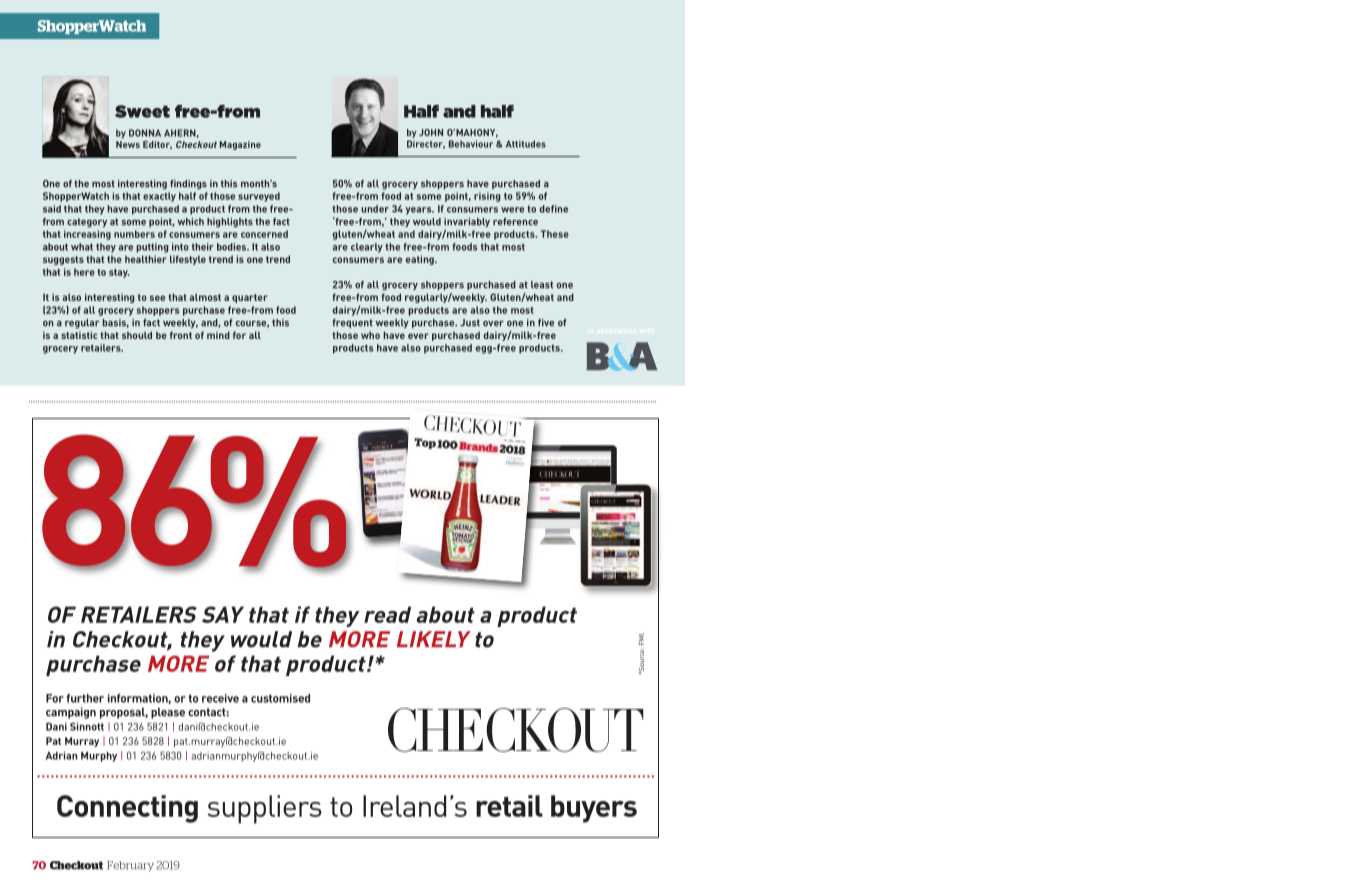 Image resolution: width=1370 pixels, height=896 pixels. I want to click on five, so click(546, 323).
